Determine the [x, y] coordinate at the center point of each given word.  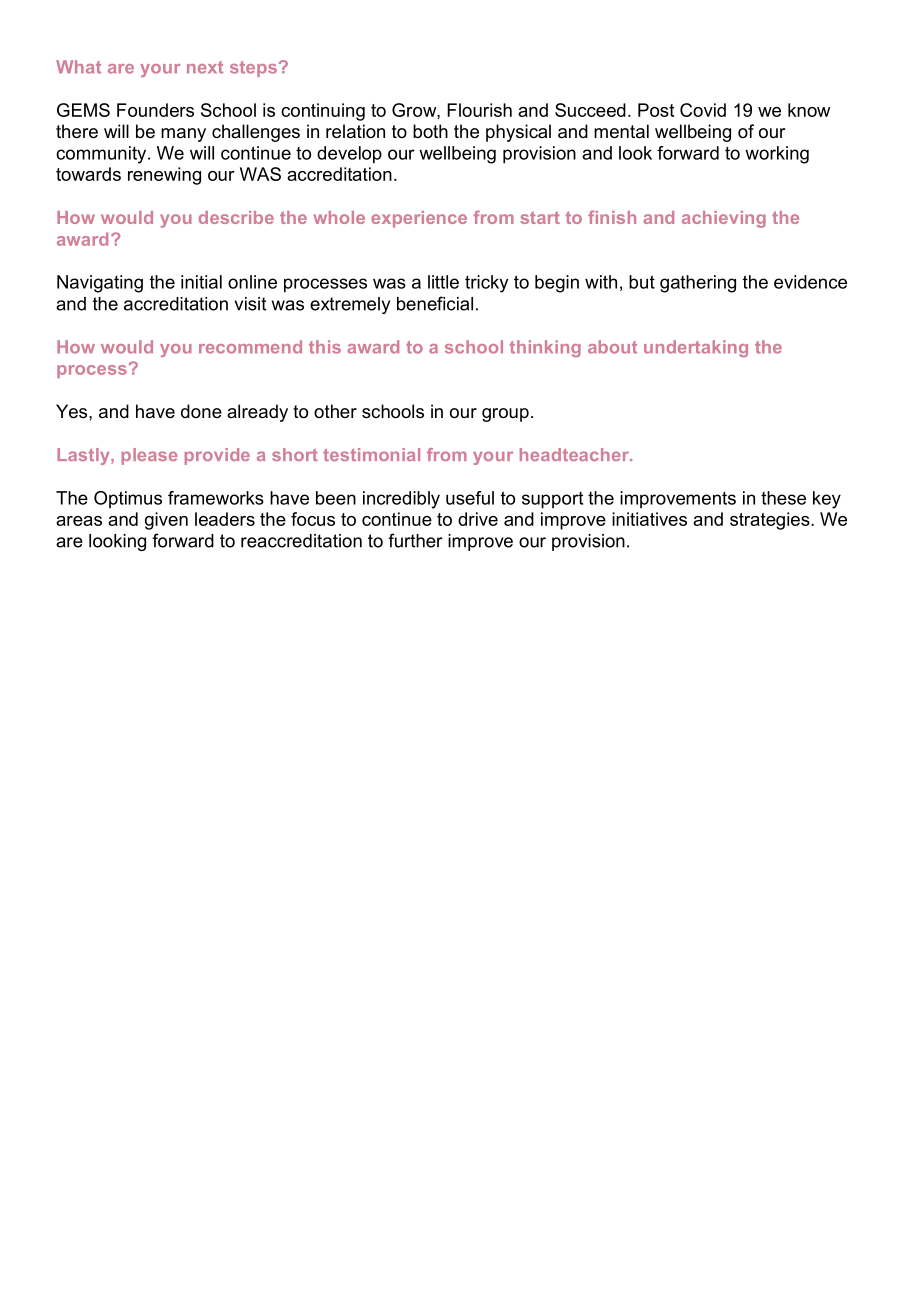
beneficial [435, 303]
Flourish [479, 110]
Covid [703, 110]
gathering [698, 284]
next [205, 67]
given [166, 521]
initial [201, 282]
